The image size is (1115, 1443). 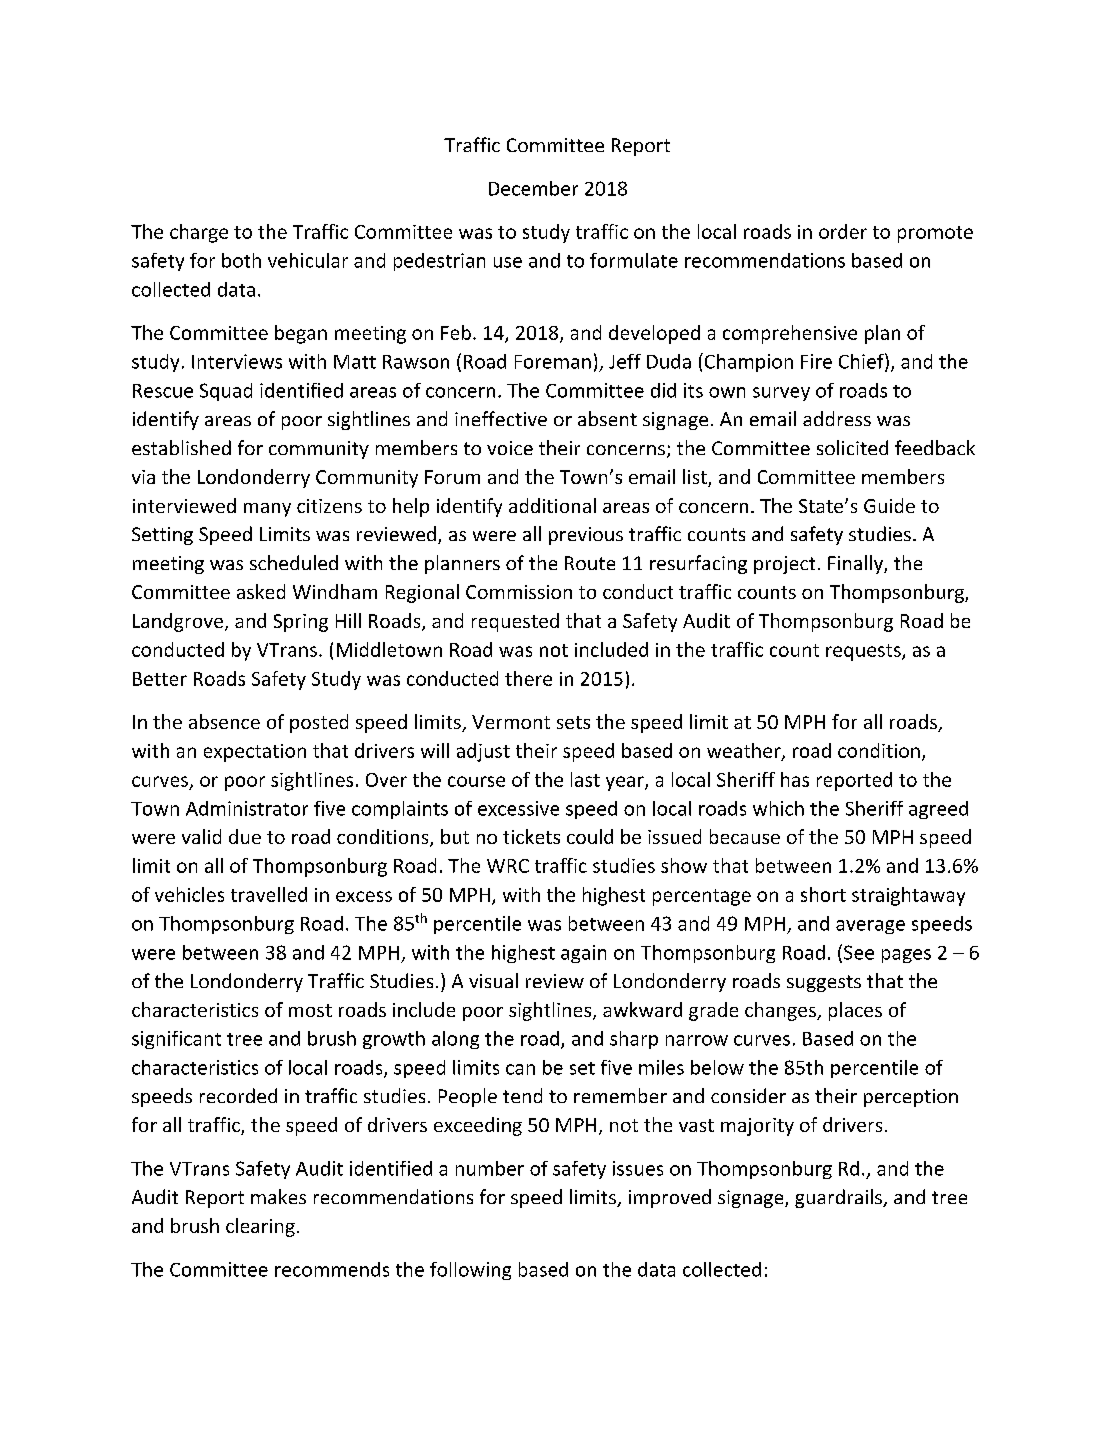 What do you see at coordinates (839, 1198) in the page?
I see `guardrails` at bounding box center [839, 1198].
